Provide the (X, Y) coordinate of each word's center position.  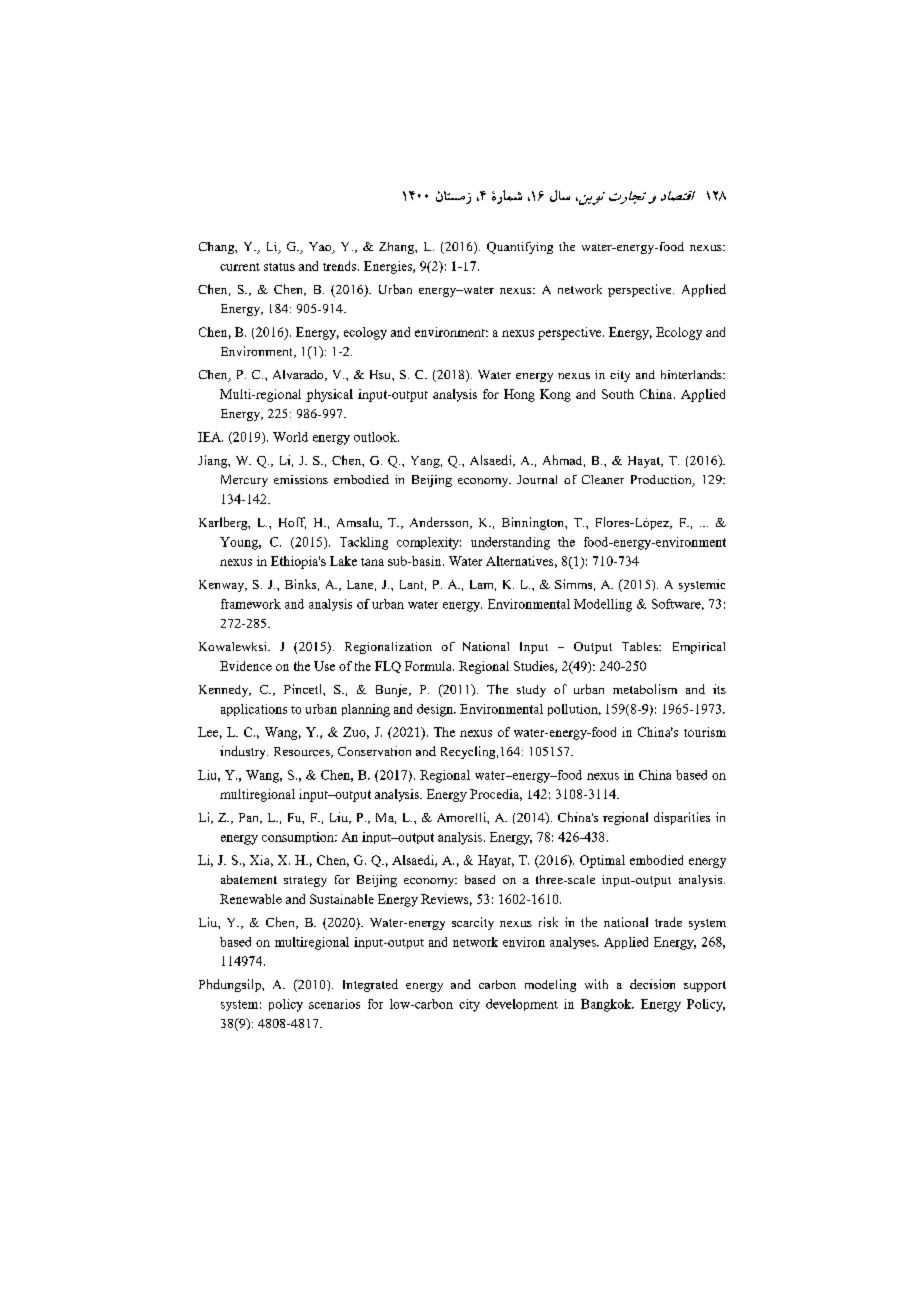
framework (251, 604)
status (279, 267)
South (618, 394)
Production (662, 481)
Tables (641, 646)
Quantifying (520, 248)
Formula (429, 666)
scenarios (334, 1004)
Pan (250, 818)
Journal (537, 479)
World (290, 437)
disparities (682, 818)
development (522, 1005)
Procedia (496, 795)
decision (652, 984)
